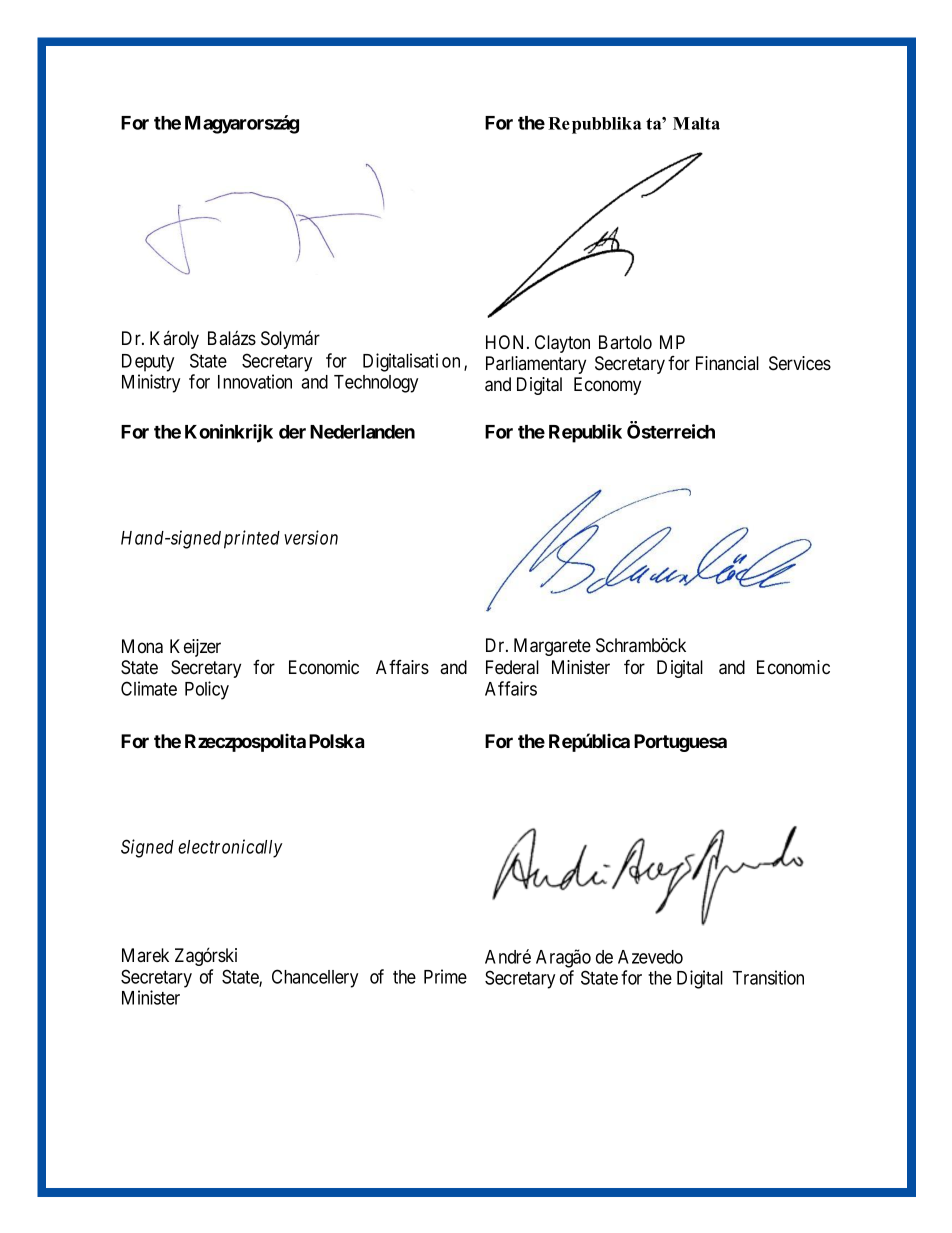 The image size is (952, 1233). Describe the element at coordinates (727, 363) in the screenshot. I see `Financial` at that location.
